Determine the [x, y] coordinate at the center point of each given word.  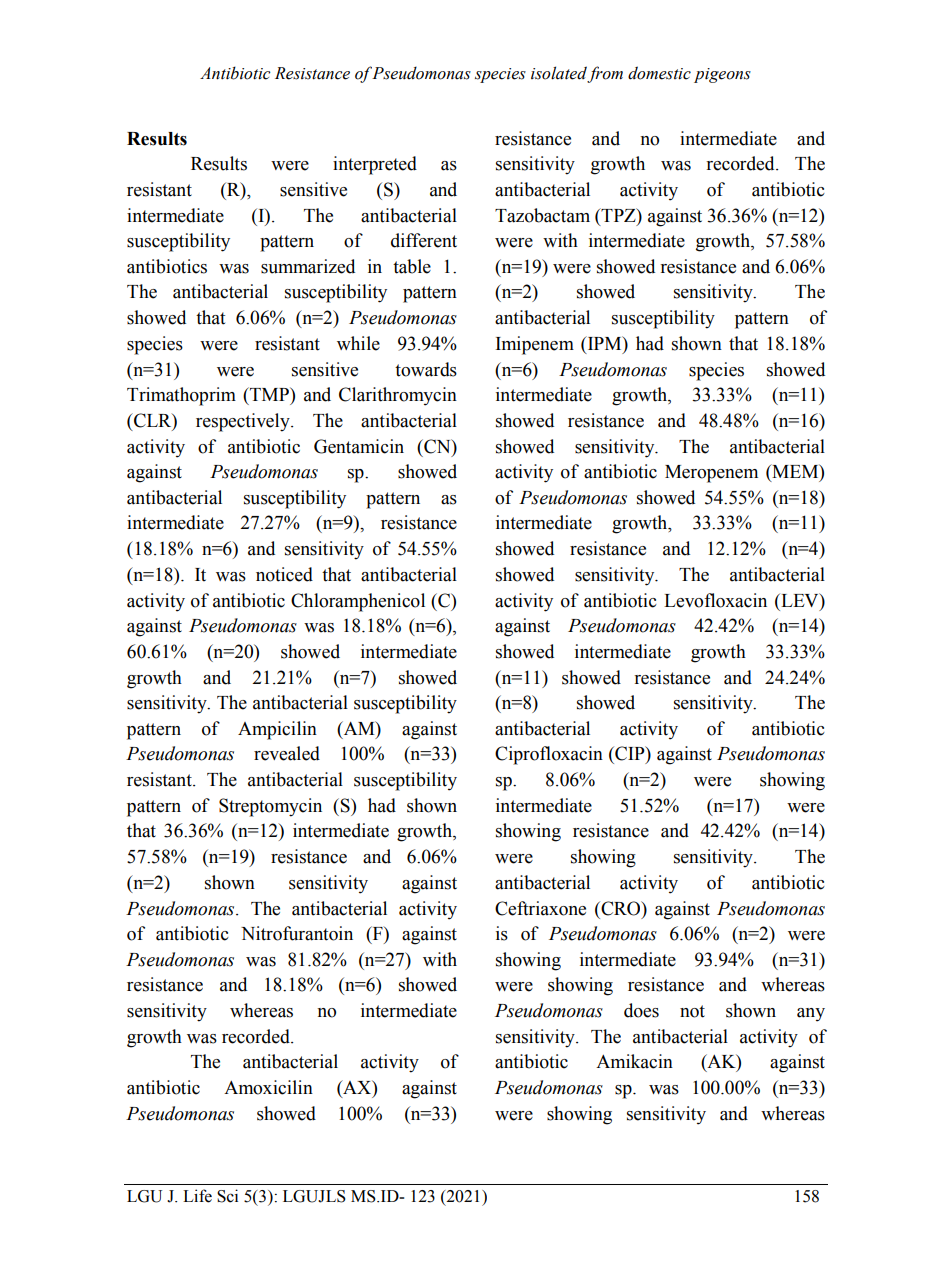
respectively [244, 422]
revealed [287, 753]
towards [426, 369]
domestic [659, 73]
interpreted [375, 165]
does [641, 1010]
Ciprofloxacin [549, 755]
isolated [559, 74]
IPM [605, 343]
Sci [227, 1196]
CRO [621, 908]
